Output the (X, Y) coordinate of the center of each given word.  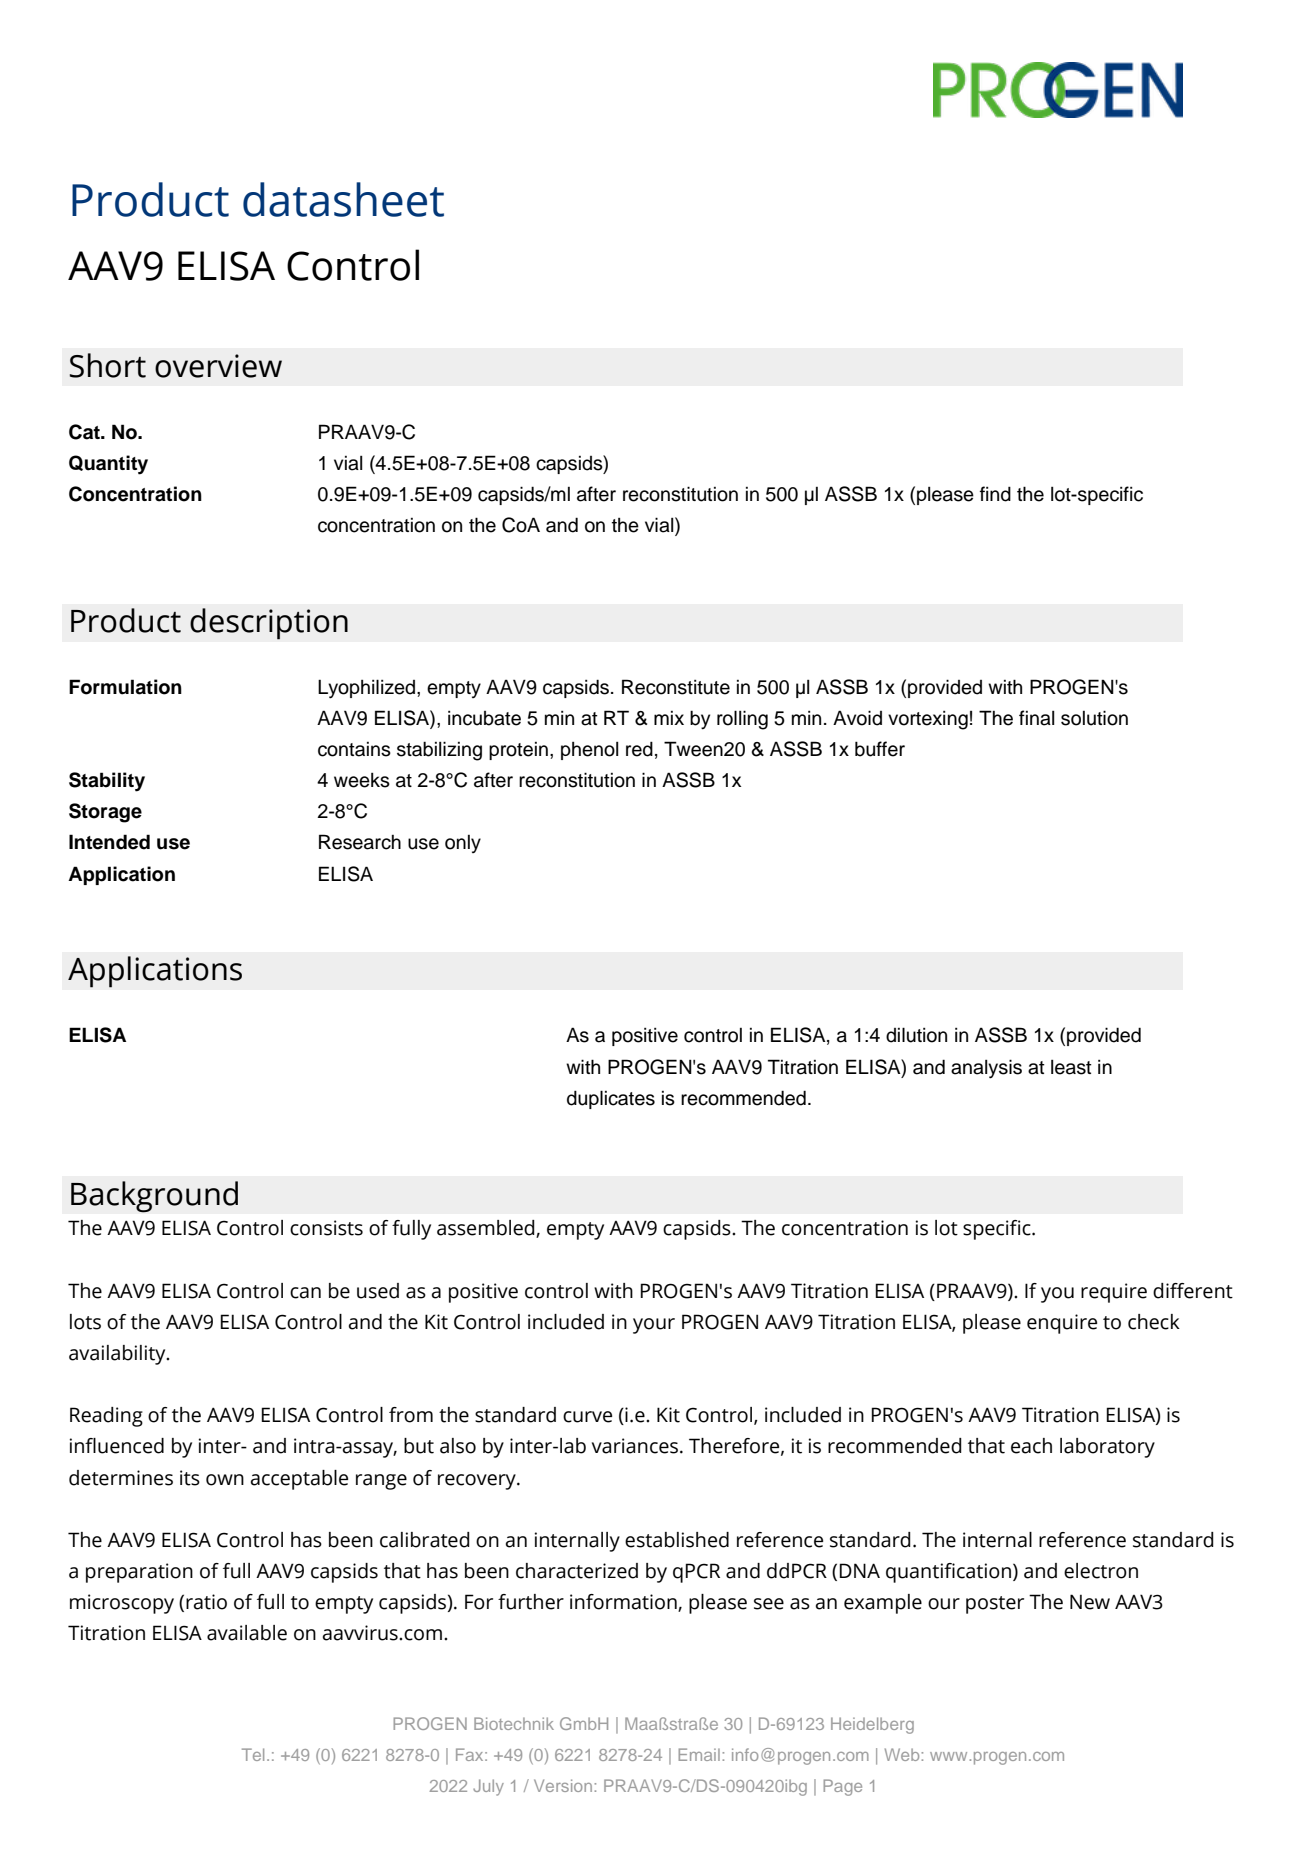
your (654, 1326)
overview (218, 366)
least (1071, 1067)
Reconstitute (676, 687)
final (1036, 718)
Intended (109, 842)
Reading (106, 1417)
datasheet (343, 199)
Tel (253, 1754)
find (995, 494)
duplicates (611, 1099)
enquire (1062, 1324)
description (269, 624)
